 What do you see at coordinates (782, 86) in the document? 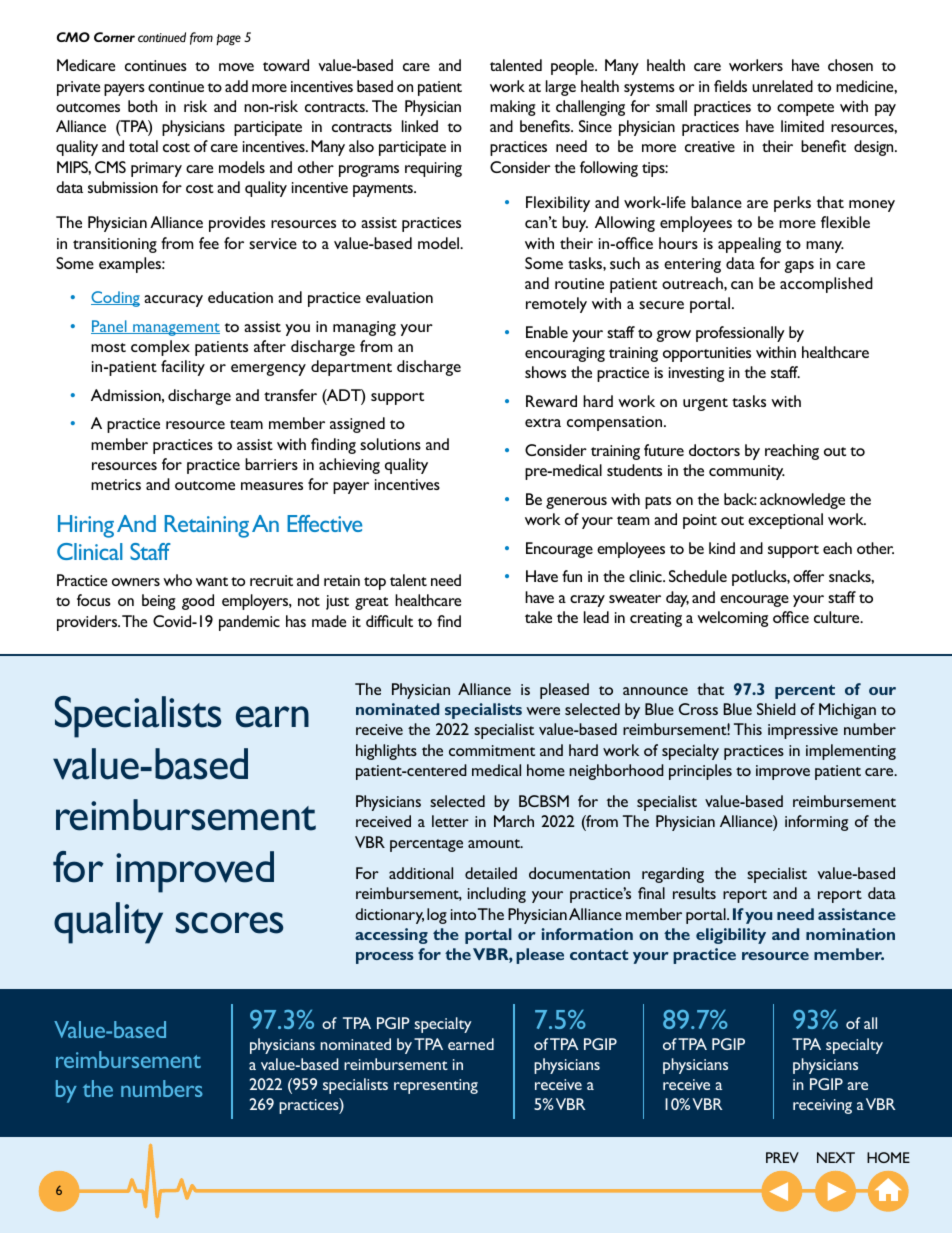
I see `unrelated` at bounding box center [782, 86].
